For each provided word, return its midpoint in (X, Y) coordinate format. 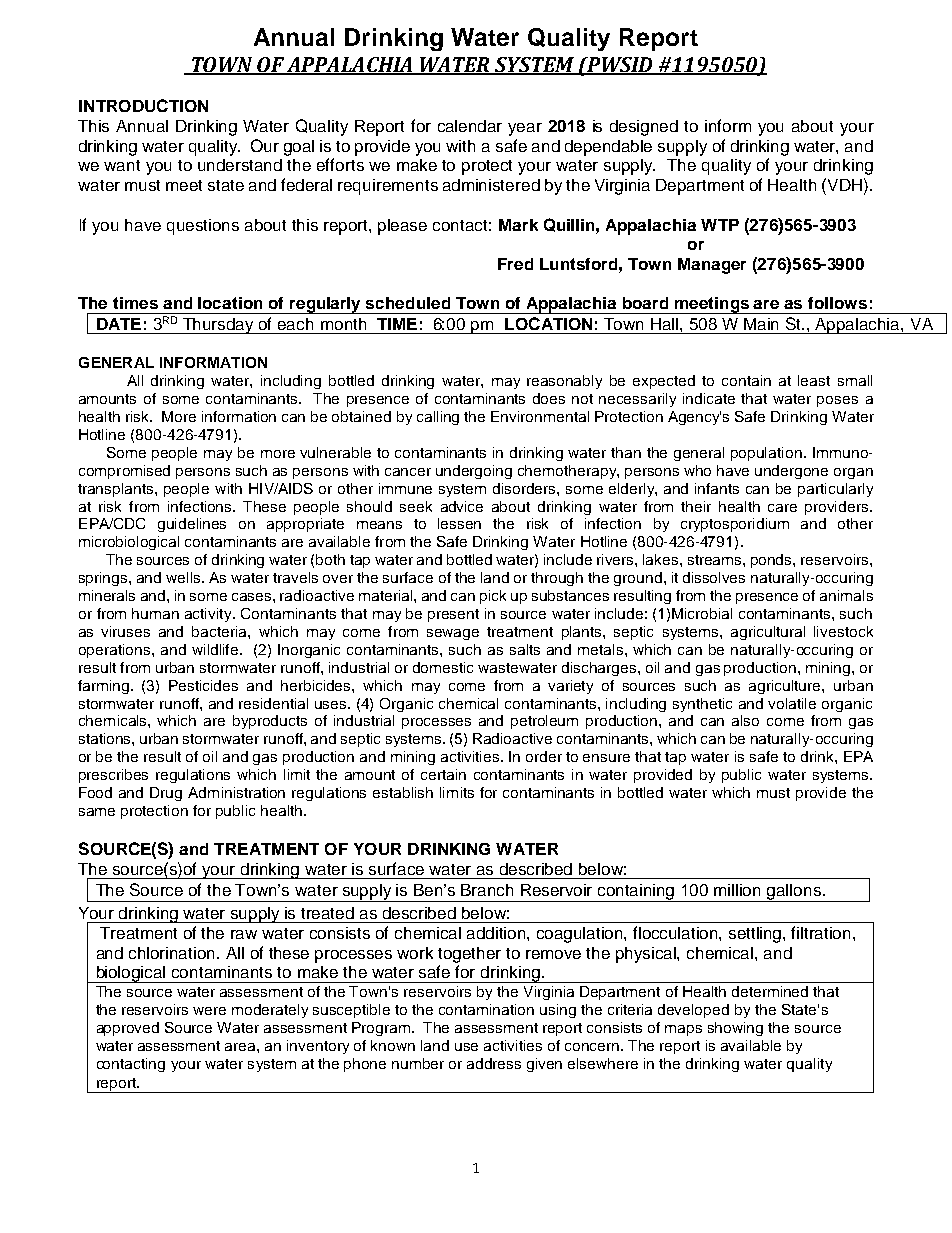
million (737, 890)
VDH (843, 184)
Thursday (218, 326)
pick (493, 597)
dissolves (714, 577)
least (814, 380)
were (209, 1011)
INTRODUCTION (143, 105)
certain (443, 774)
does (549, 398)
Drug (166, 794)
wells (184, 577)
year (525, 129)
